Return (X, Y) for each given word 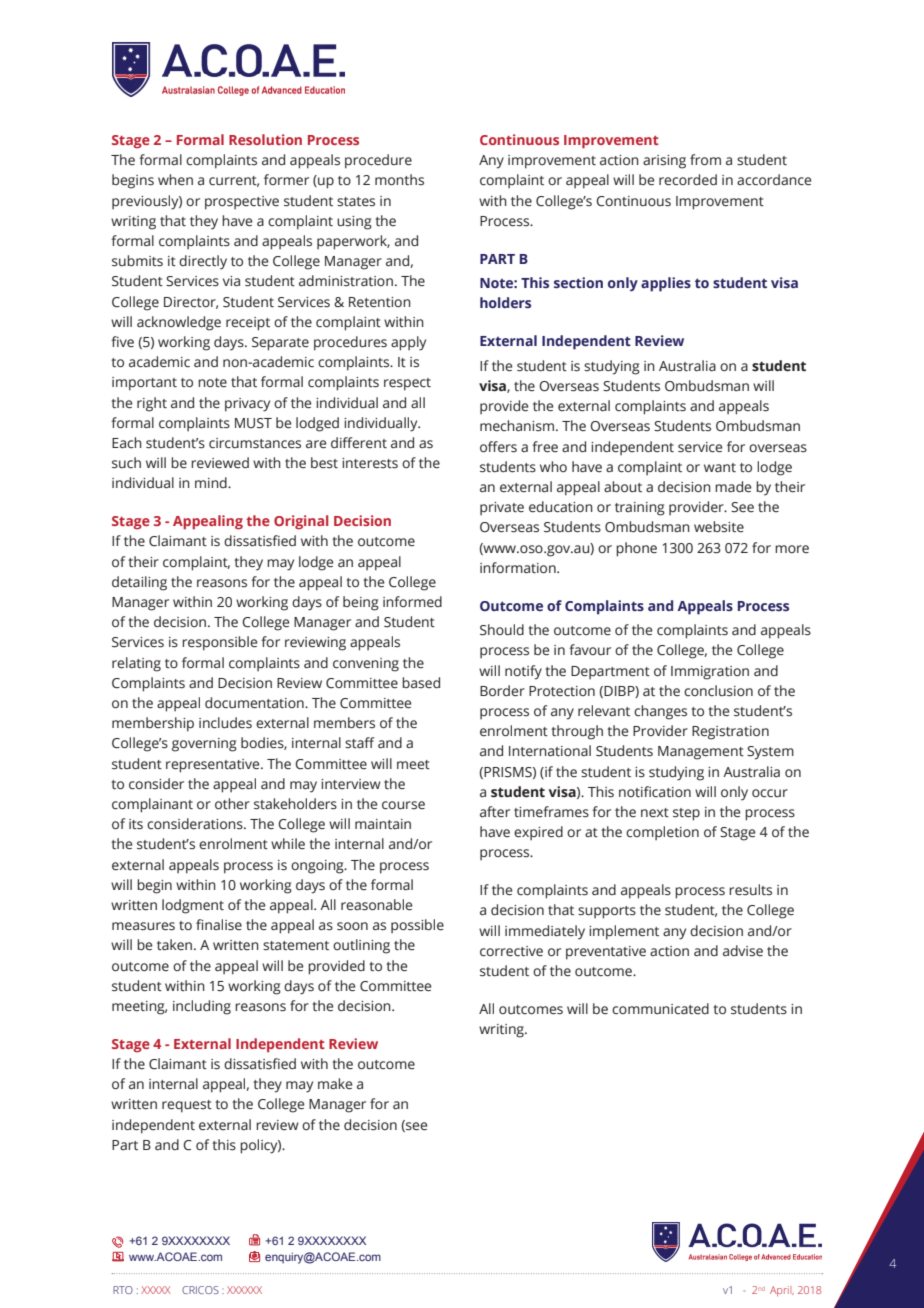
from (705, 159)
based (421, 683)
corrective (511, 951)
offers (498, 447)
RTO (123, 1290)
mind (212, 482)
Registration (730, 733)
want (720, 468)
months (399, 179)
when (175, 180)
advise (743, 951)
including (202, 1007)
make (335, 1084)
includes (225, 723)
